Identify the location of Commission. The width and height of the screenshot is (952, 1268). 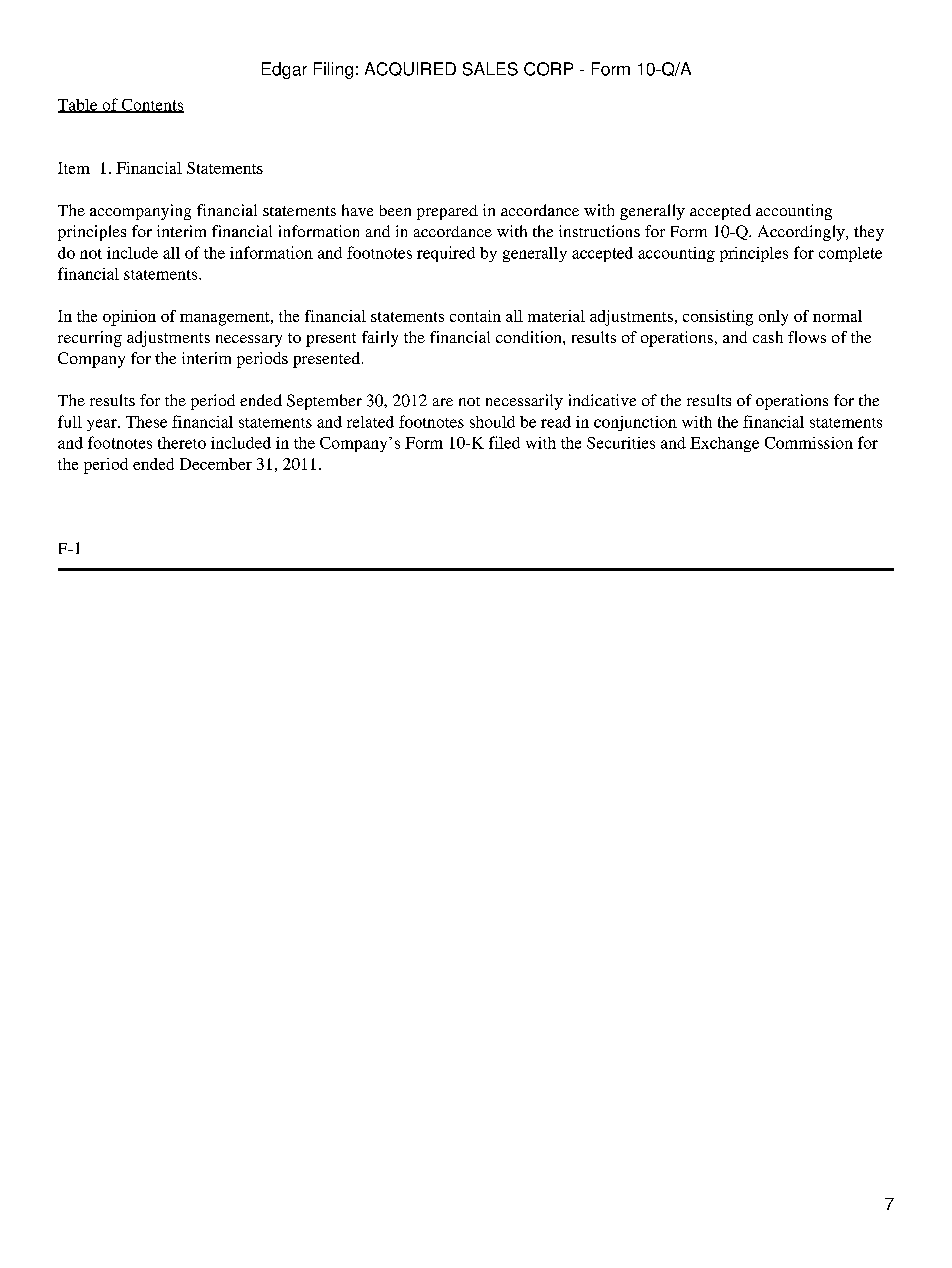
(809, 443).
